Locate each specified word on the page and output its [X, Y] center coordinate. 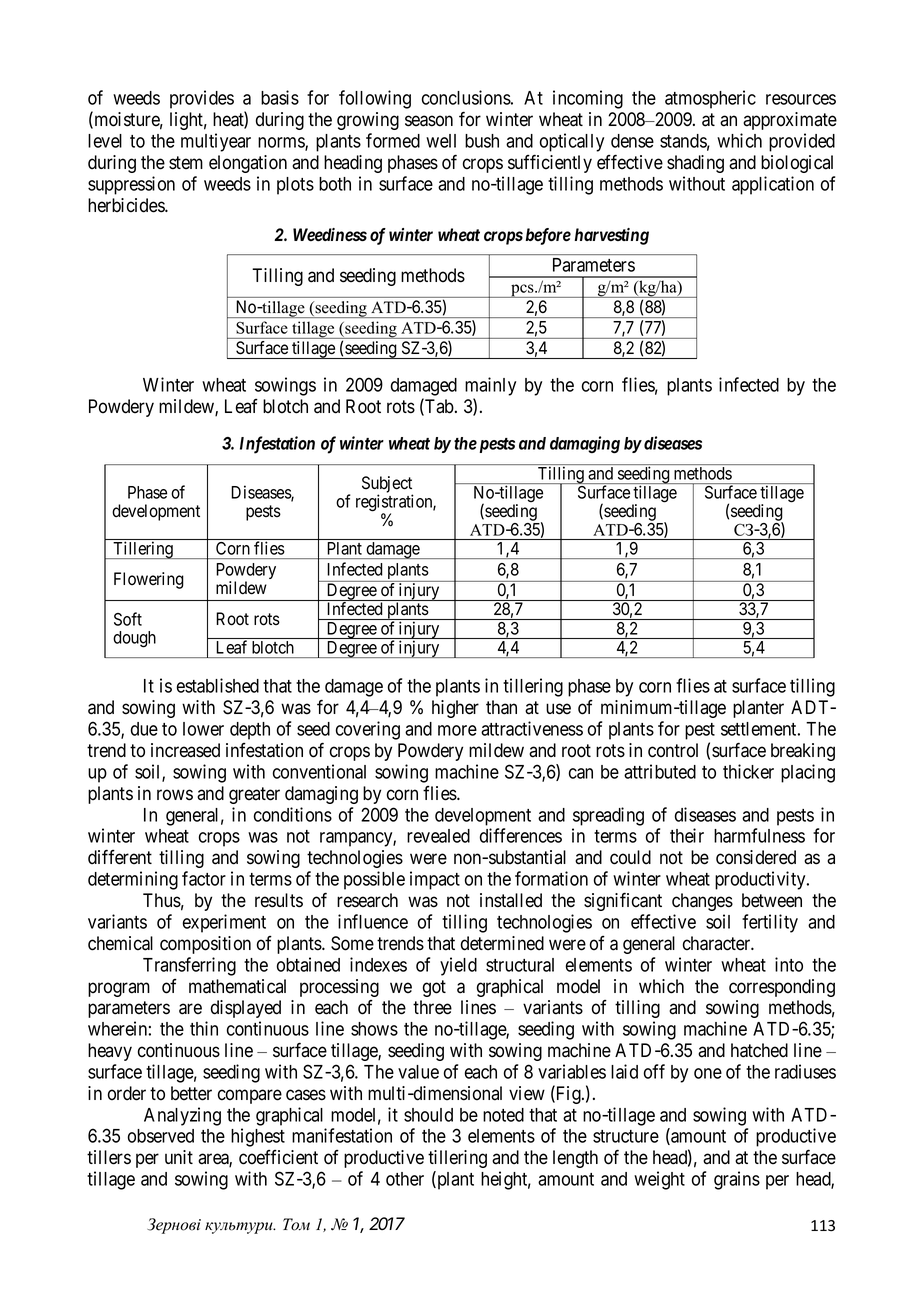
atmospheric [710, 99]
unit [179, 1157]
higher [455, 709]
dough [134, 639]
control [673, 750]
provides [202, 99]
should [428, 1115]
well [441, 141]
